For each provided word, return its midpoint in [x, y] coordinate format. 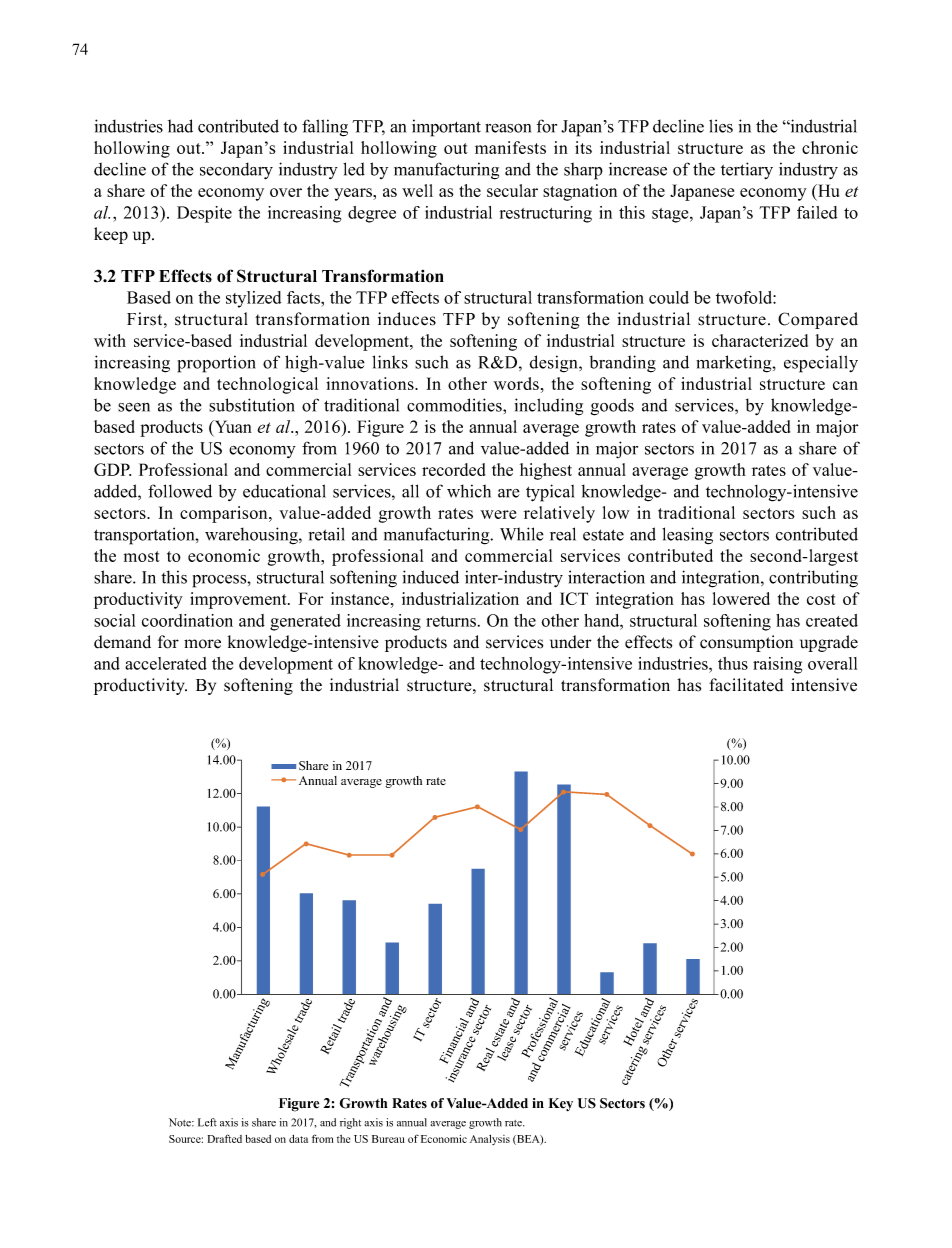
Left [207, 1122]
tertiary [747, 170]
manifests [510, 147]
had [180, 126]
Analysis [490, 1140]
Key [561, 1104]
